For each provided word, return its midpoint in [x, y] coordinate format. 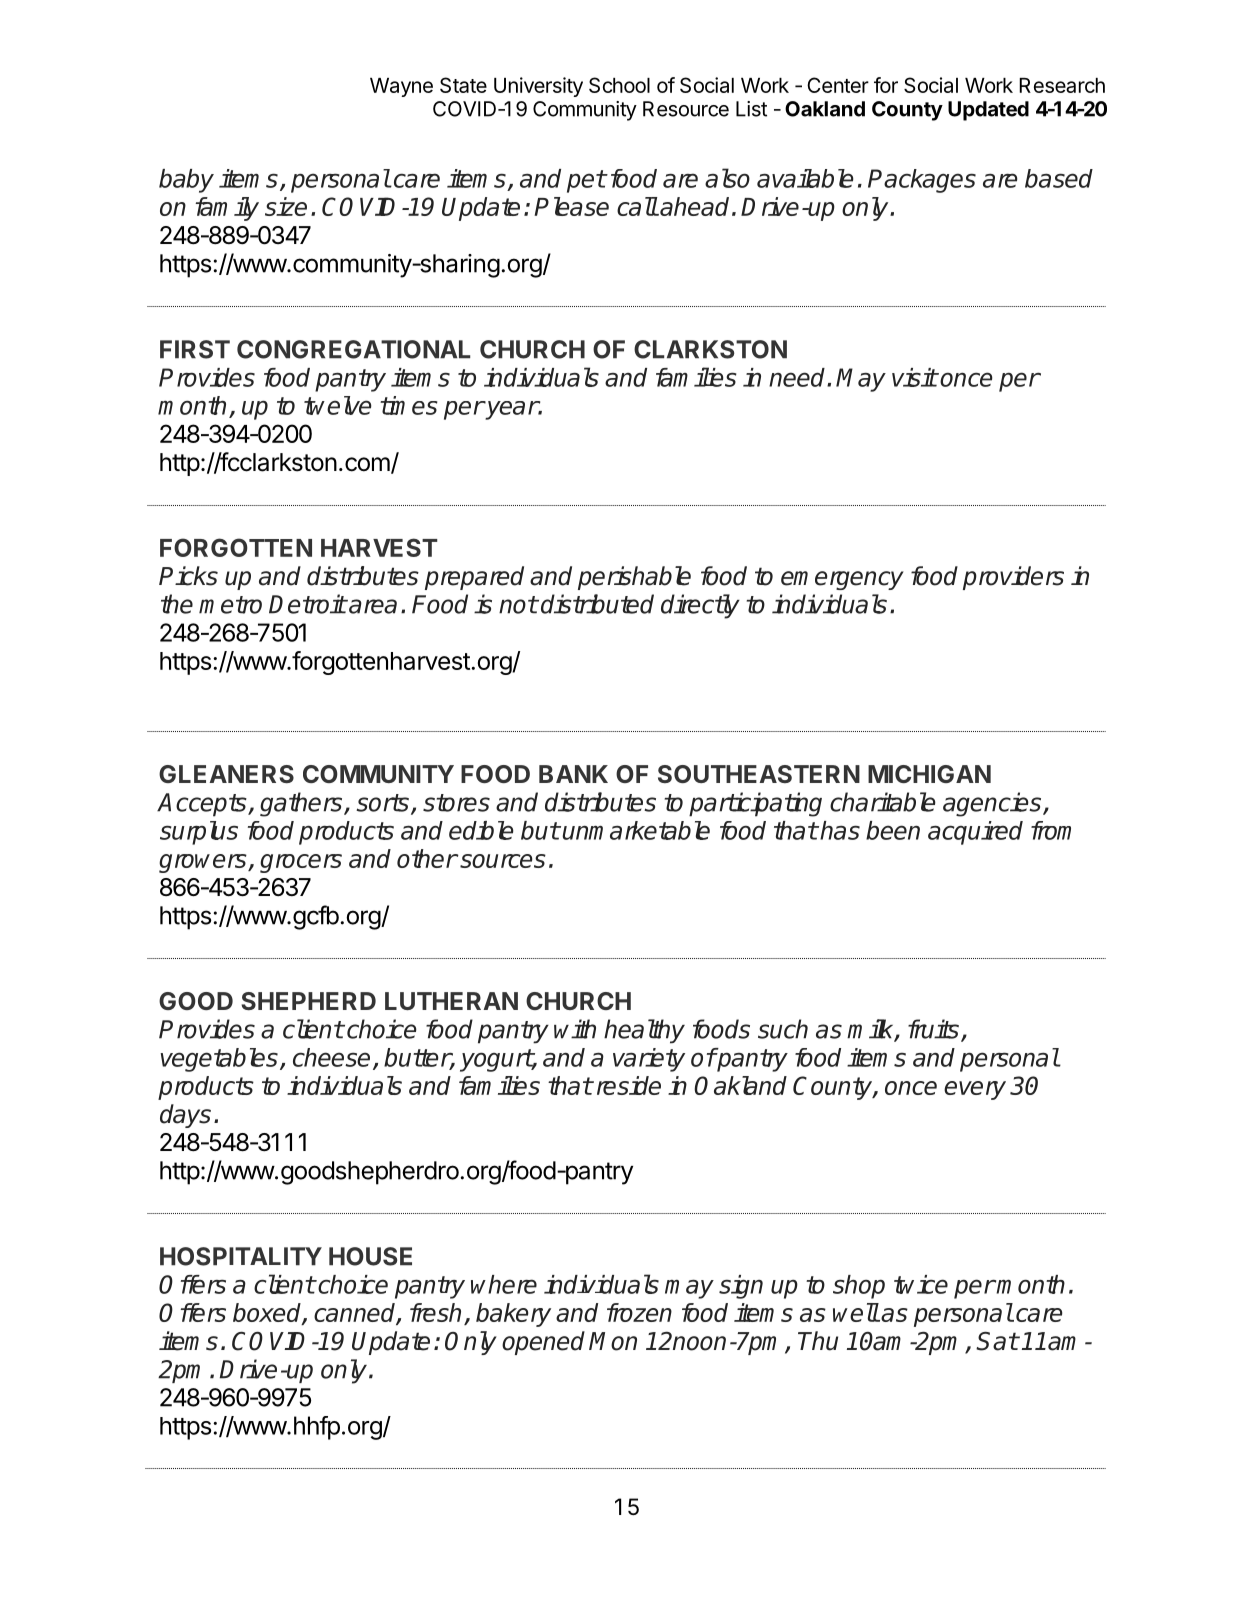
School [619, 85]
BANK [573, 774]
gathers [302, 804]
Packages [922, 181]
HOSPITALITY [241, 1256]
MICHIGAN [929, 774]
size [286, 206]
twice [921, 1284]
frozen [639, 1312]
